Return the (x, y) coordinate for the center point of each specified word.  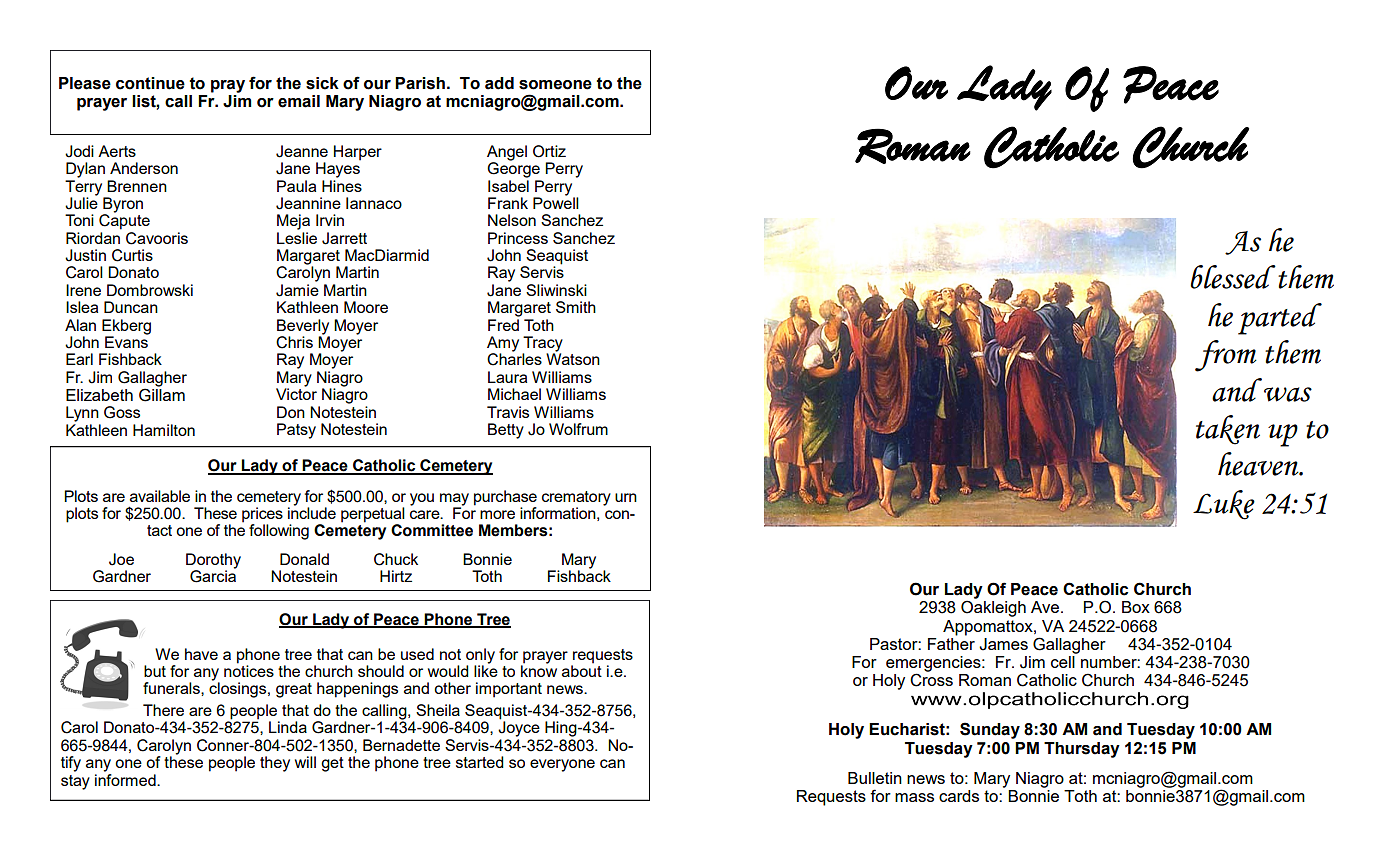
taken (1228, 430)
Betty (506, 431)
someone (555, 85)
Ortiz (549, 151)
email (299, 101)
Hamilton (164, 430)
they (275, 764)
